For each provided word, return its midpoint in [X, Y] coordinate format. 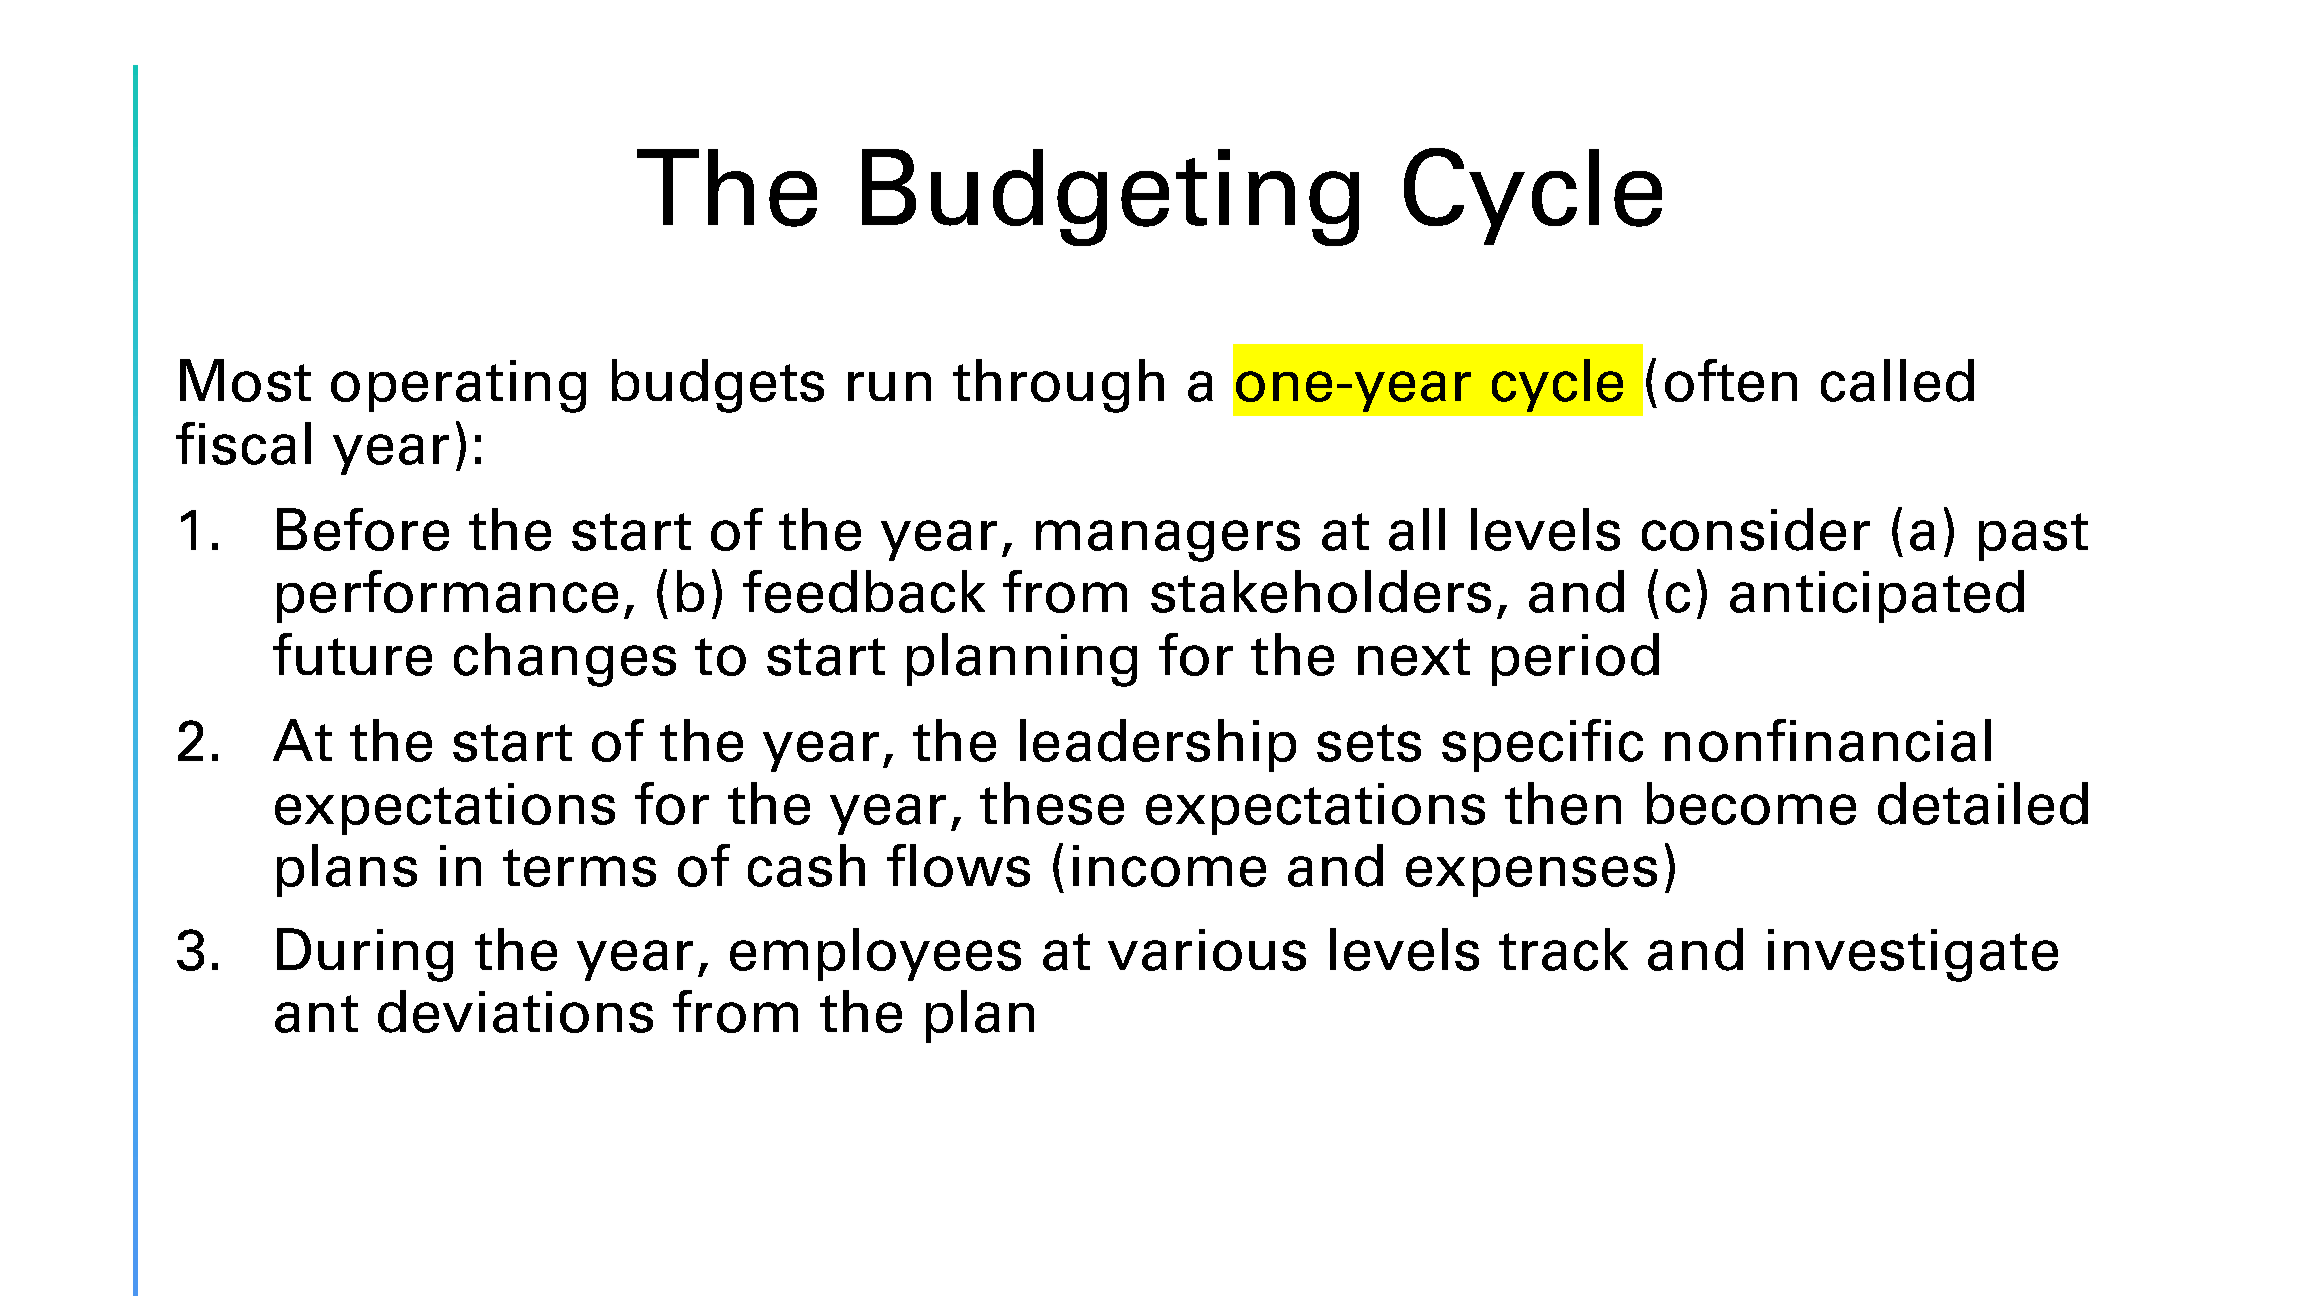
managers [1168, 541]
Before [363, 529]
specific [1542, 745]
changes [565, 660]
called [1897, 380]
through [1058, 386]
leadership [1158, 745]
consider [1756, 529]
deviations [515, 1011]
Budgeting [1110, 197]
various [1207, 950]
